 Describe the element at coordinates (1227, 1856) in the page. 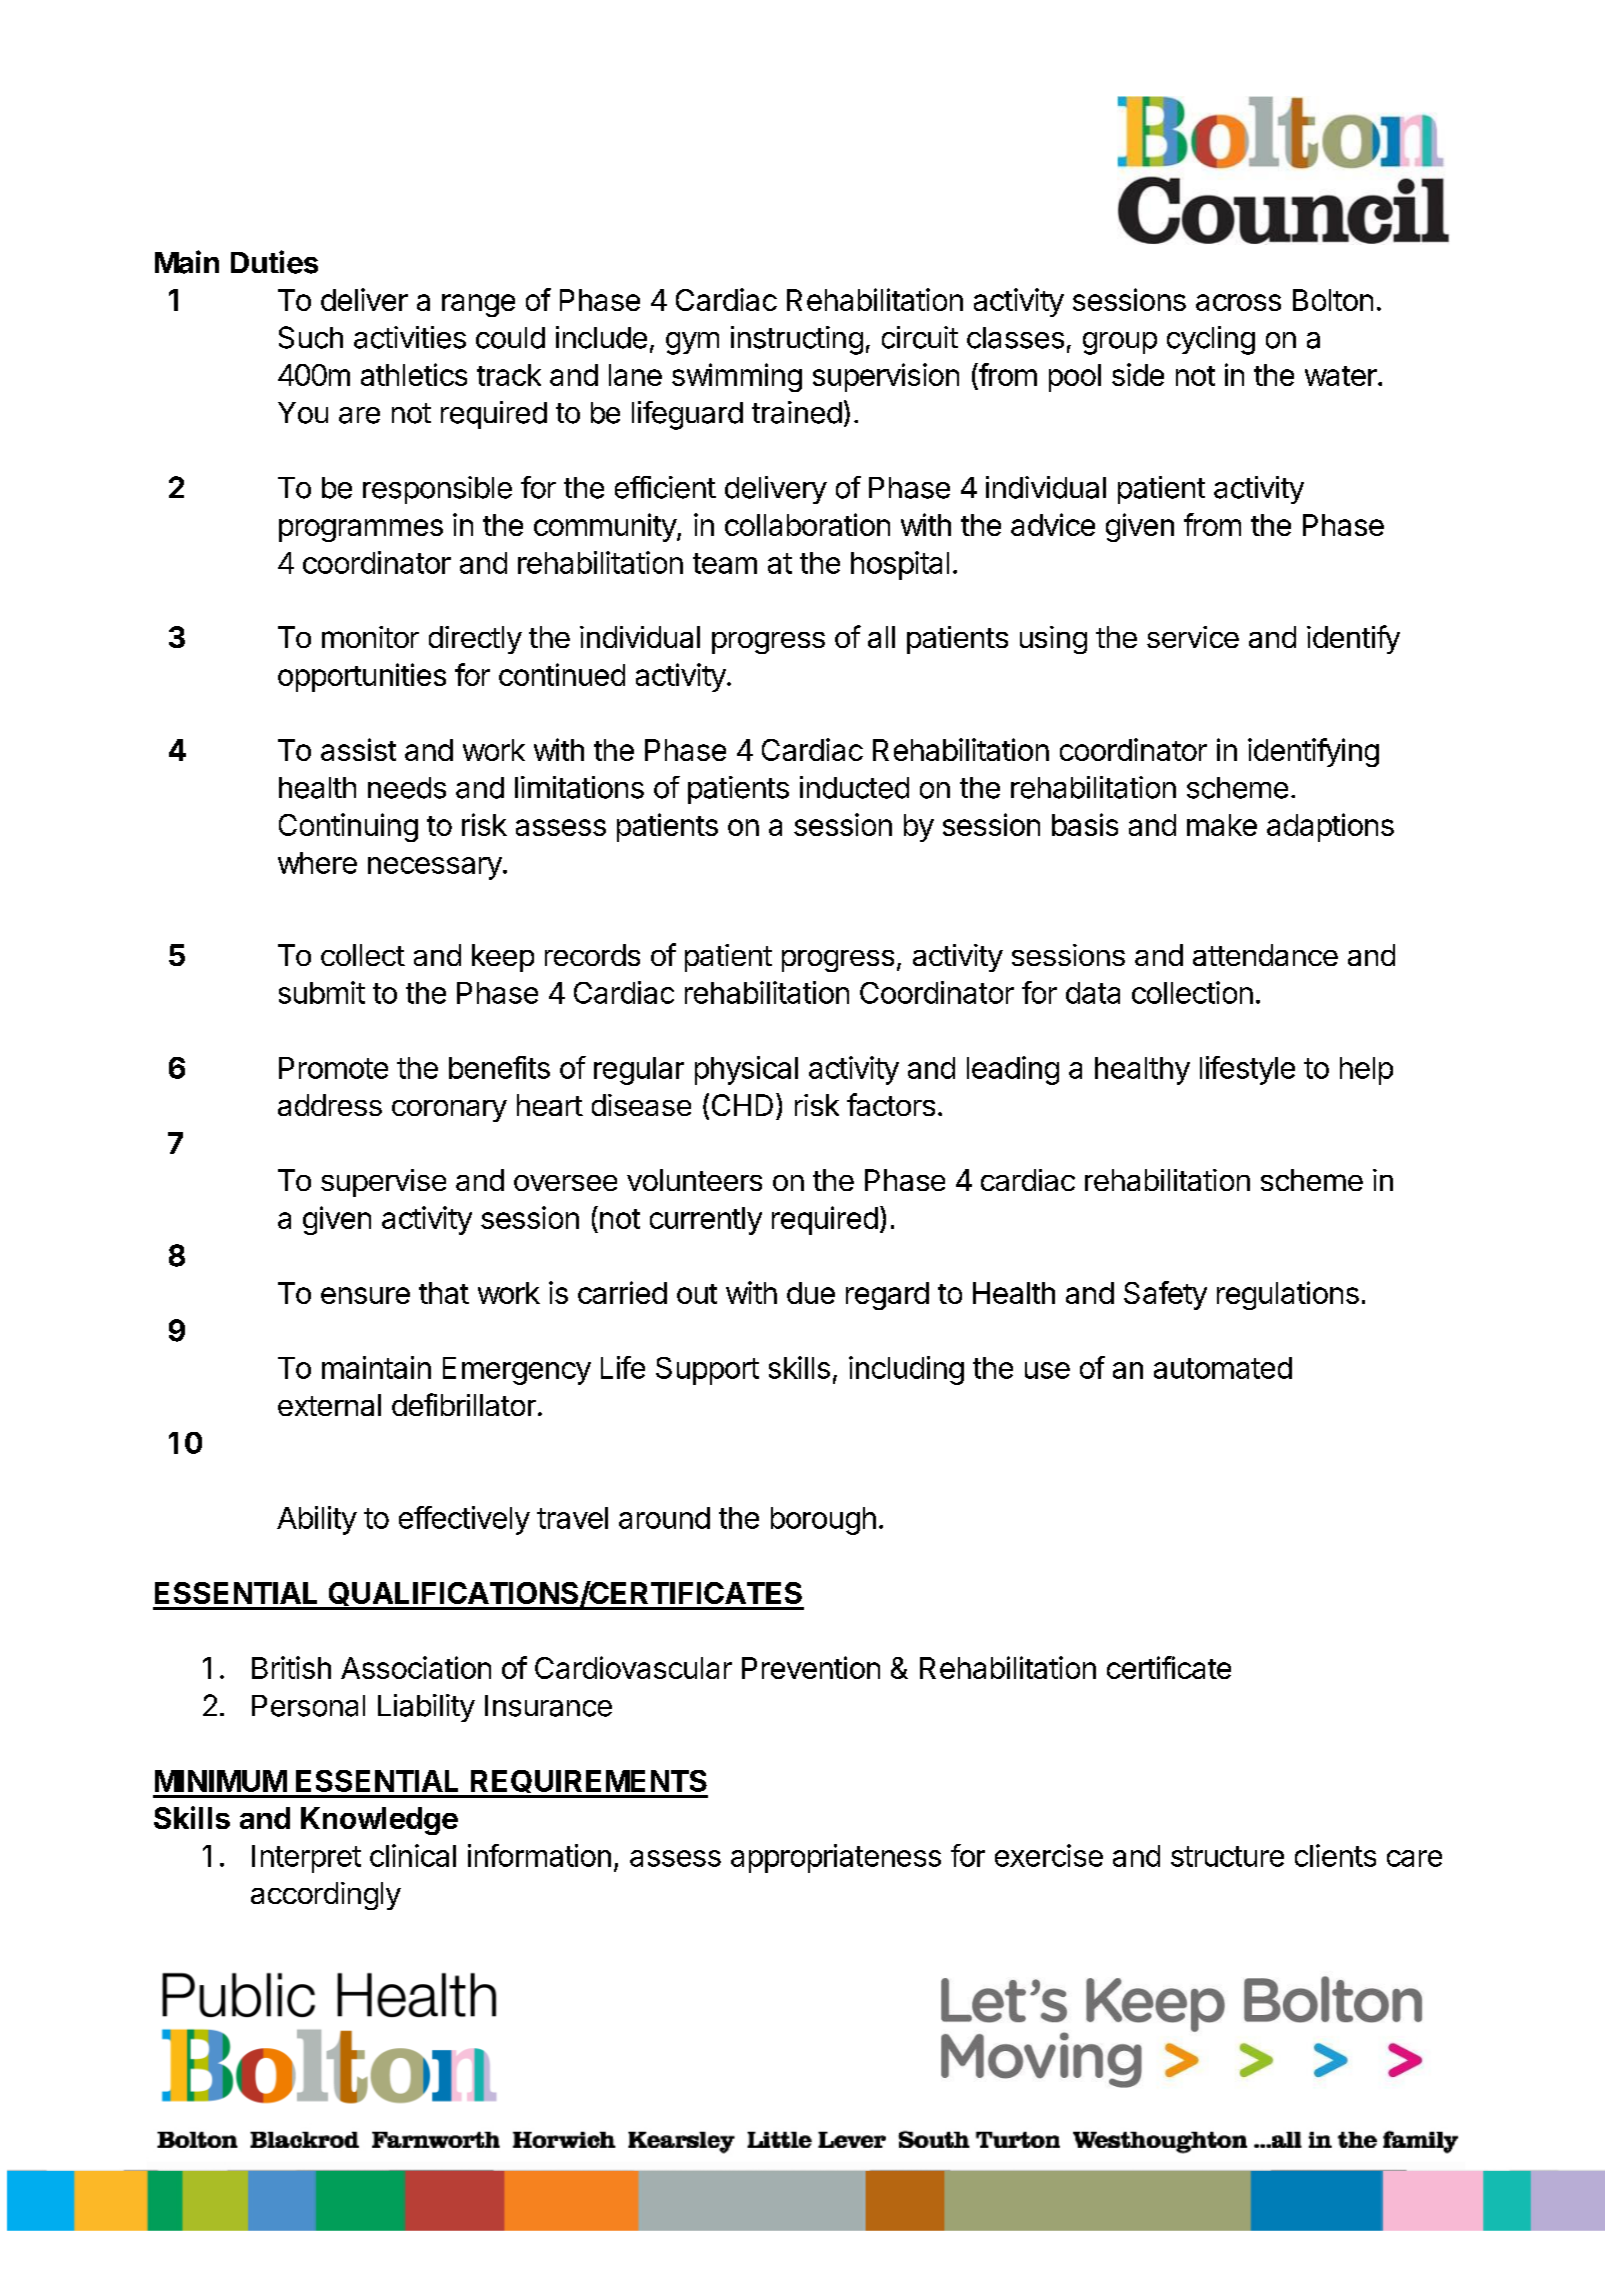

I see `structure` at that location.
